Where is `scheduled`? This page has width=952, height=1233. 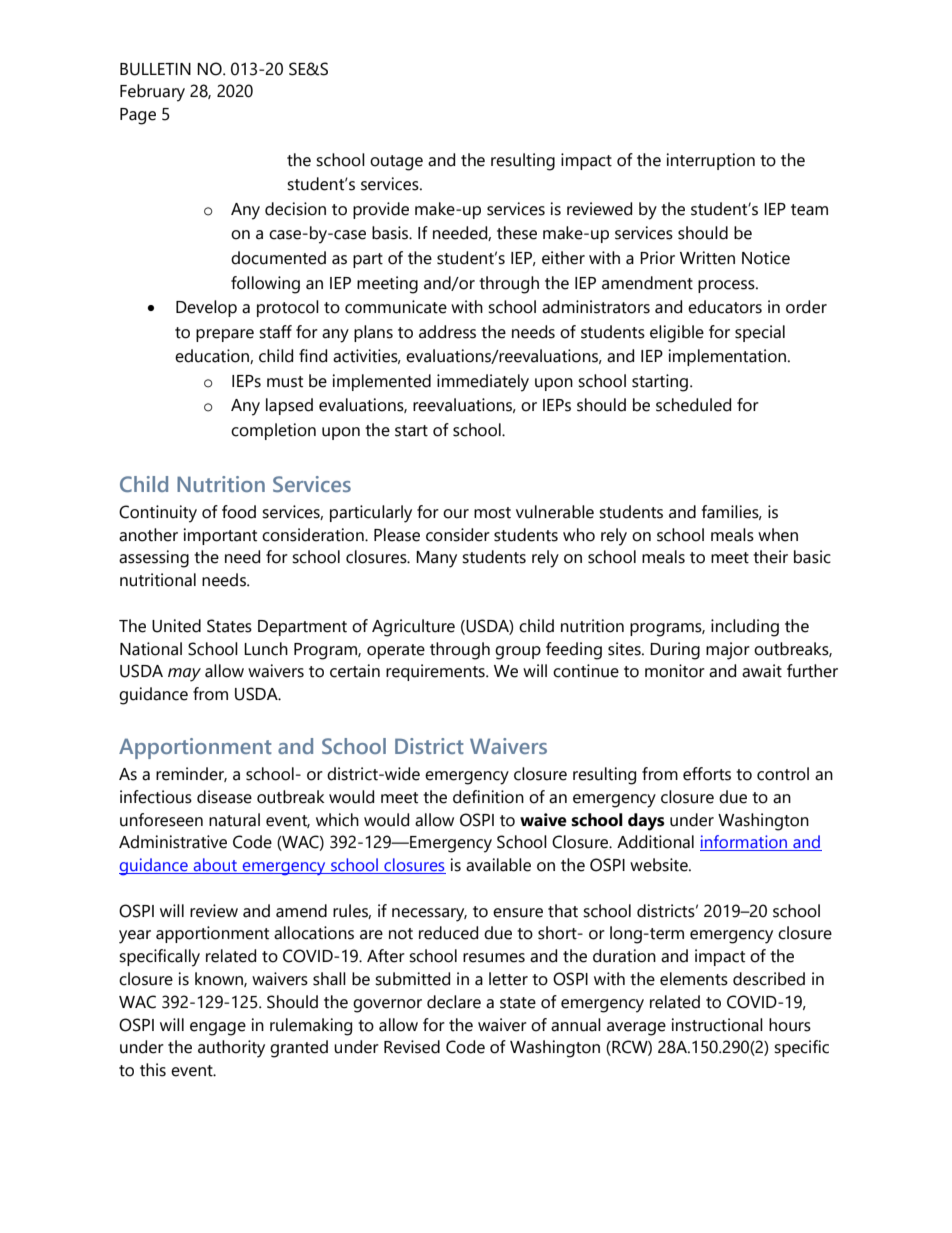 scheduled is located at coordinates (693, 405).
